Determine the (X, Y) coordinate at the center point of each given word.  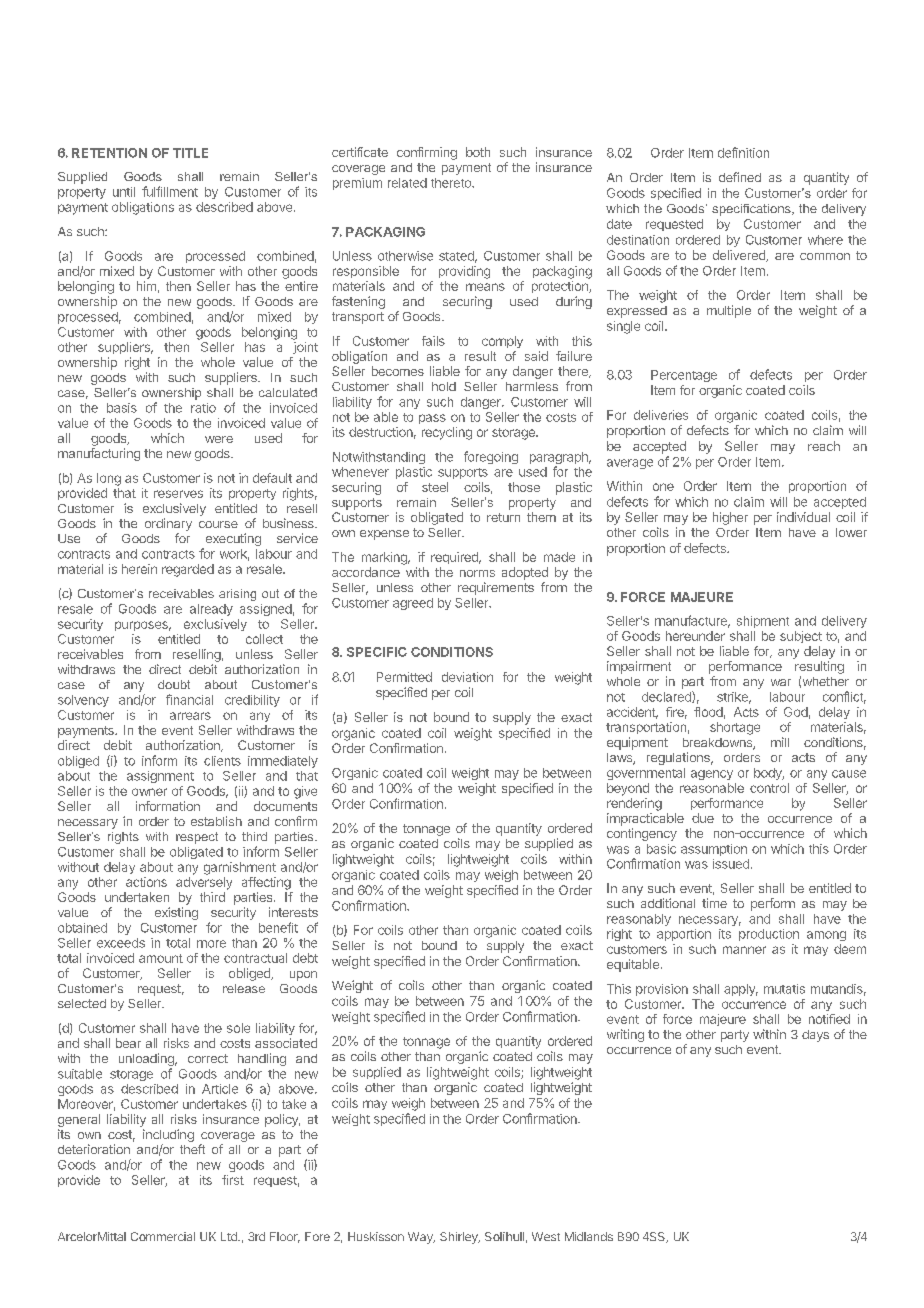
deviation (467, 677)
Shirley (460, 1238)
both (478, 152)
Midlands (589, 1236)
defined (740, 177)
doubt (174, 684)
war (781, 682)
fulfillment (170, 191)
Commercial (163, 1236)
